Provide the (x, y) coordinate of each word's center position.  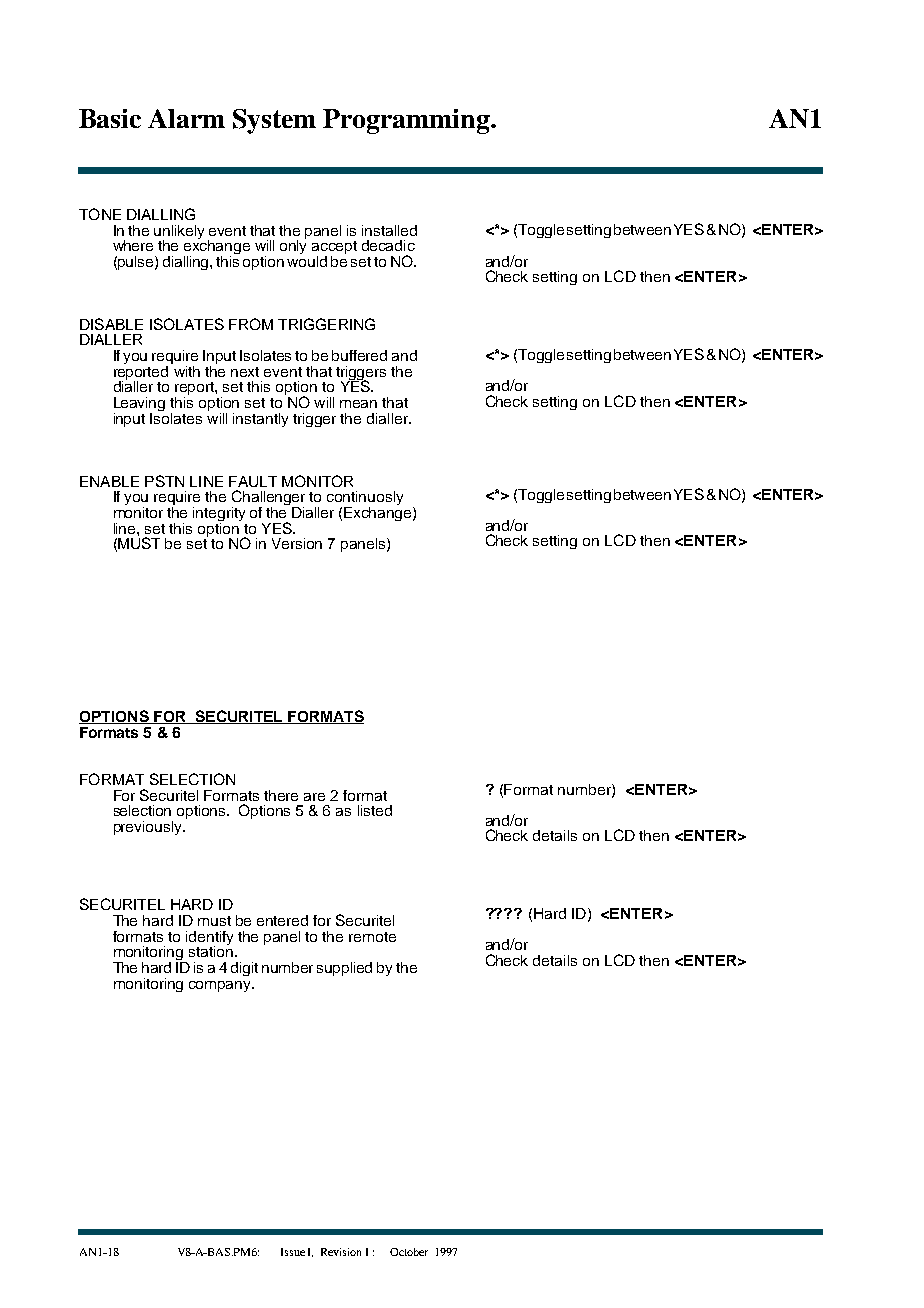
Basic (110, 118)
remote (372, 937)
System (274, 121)
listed (375, 810)
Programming (407, 121)
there (281, 795)
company (221, 986)
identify (209, 939)
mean (358, 404)
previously (149, 828)
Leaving (139, 405)
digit (244, 969)
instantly (260, 420)
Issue (293, 1252)
